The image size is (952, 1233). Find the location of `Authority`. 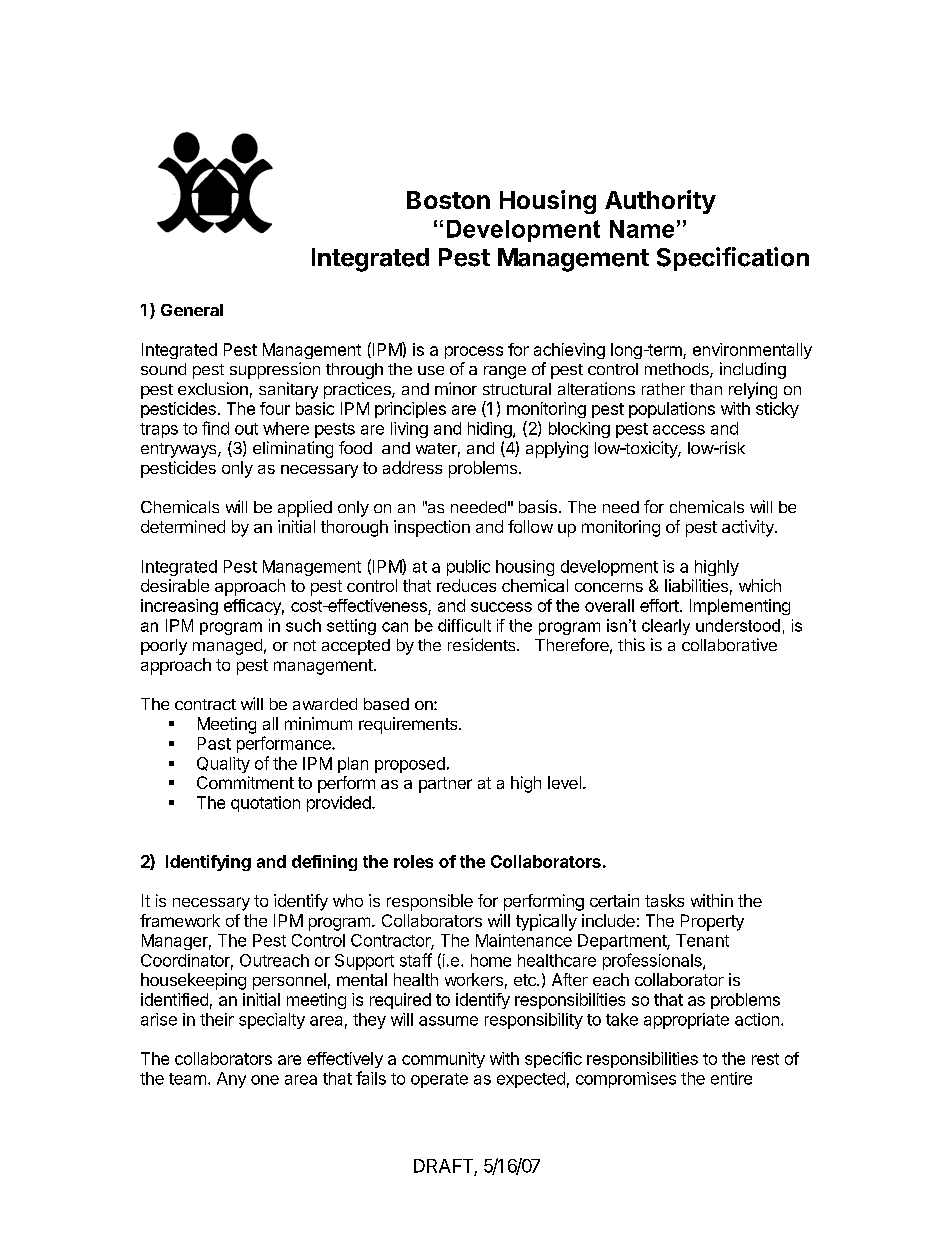

Authority is located at coordinates (660, 202).
